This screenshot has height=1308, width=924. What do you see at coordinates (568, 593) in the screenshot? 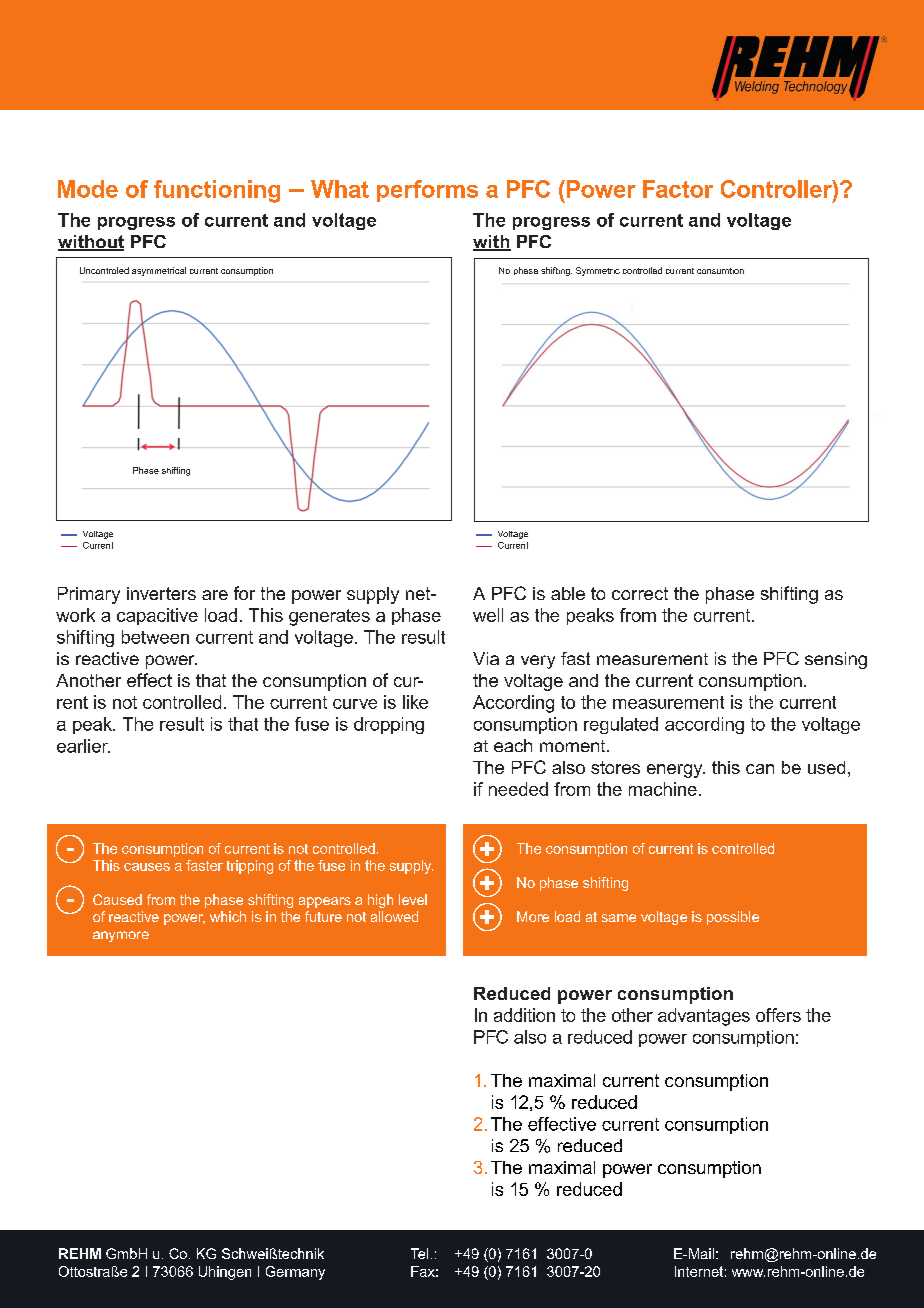
I see `able` at bounding box center [568, 593].
